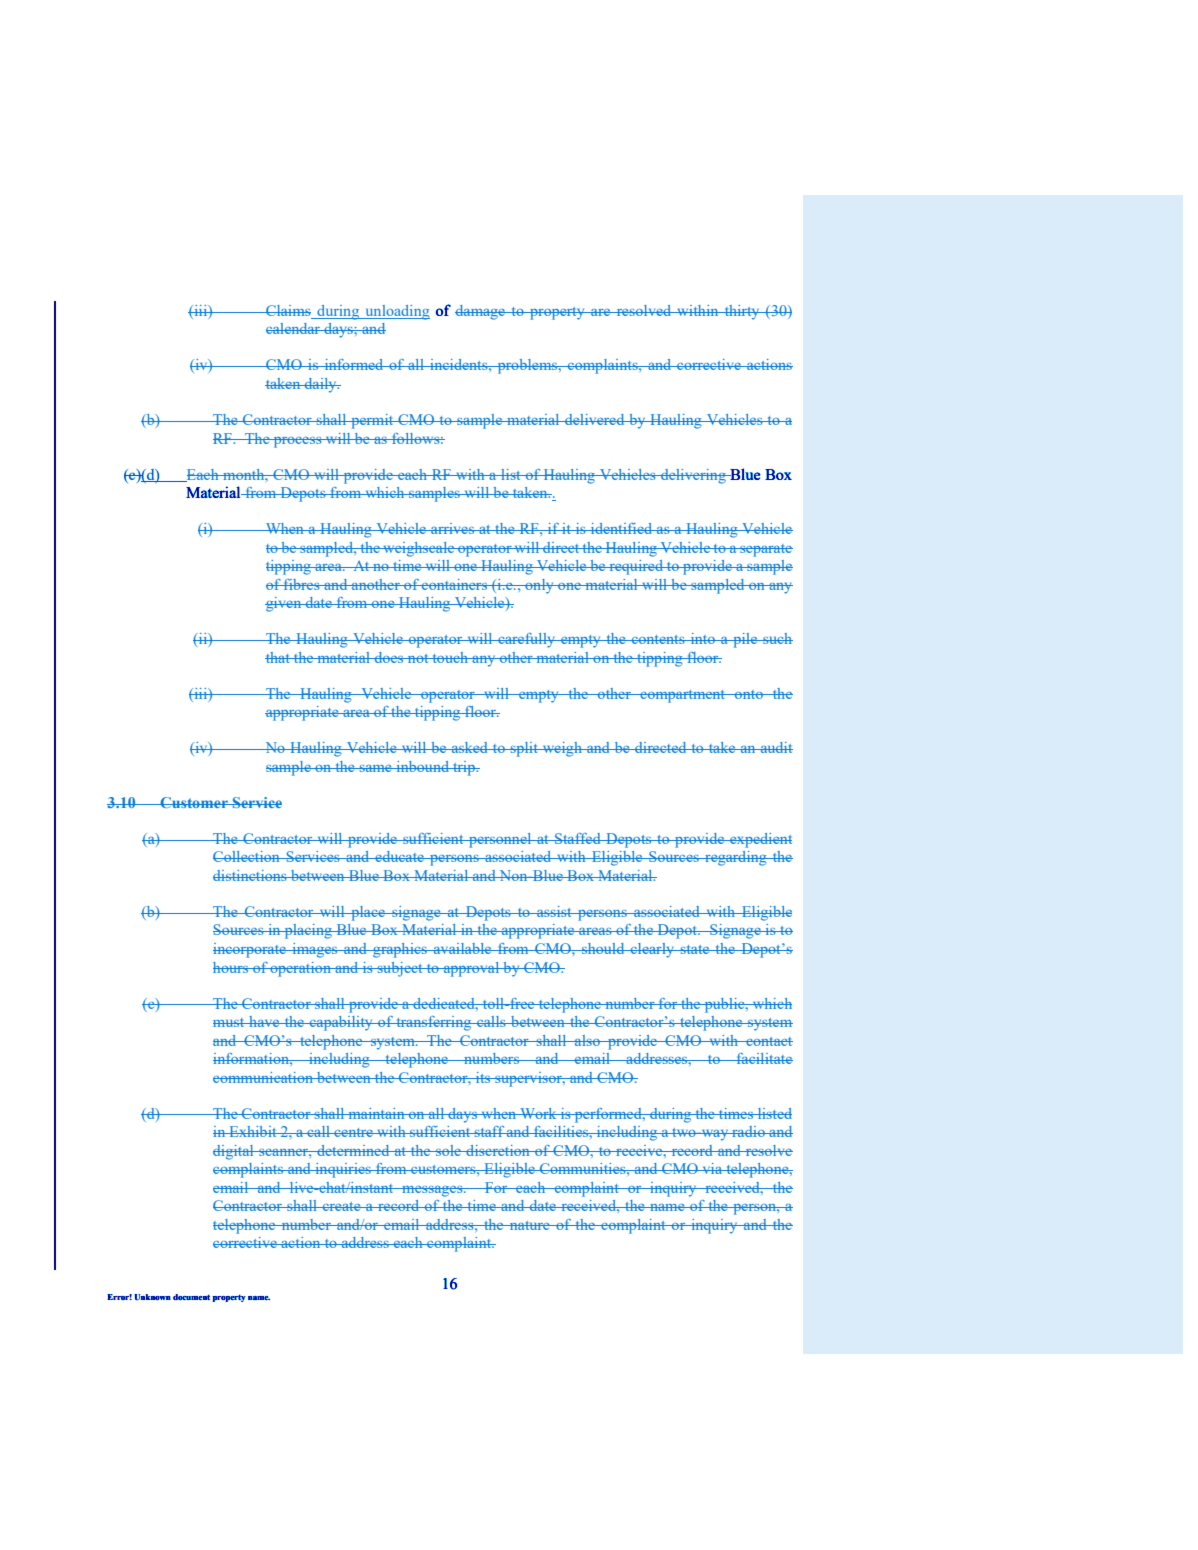 The image size is (1198, 1550). I want to click on Collection, so click(247, 856).
